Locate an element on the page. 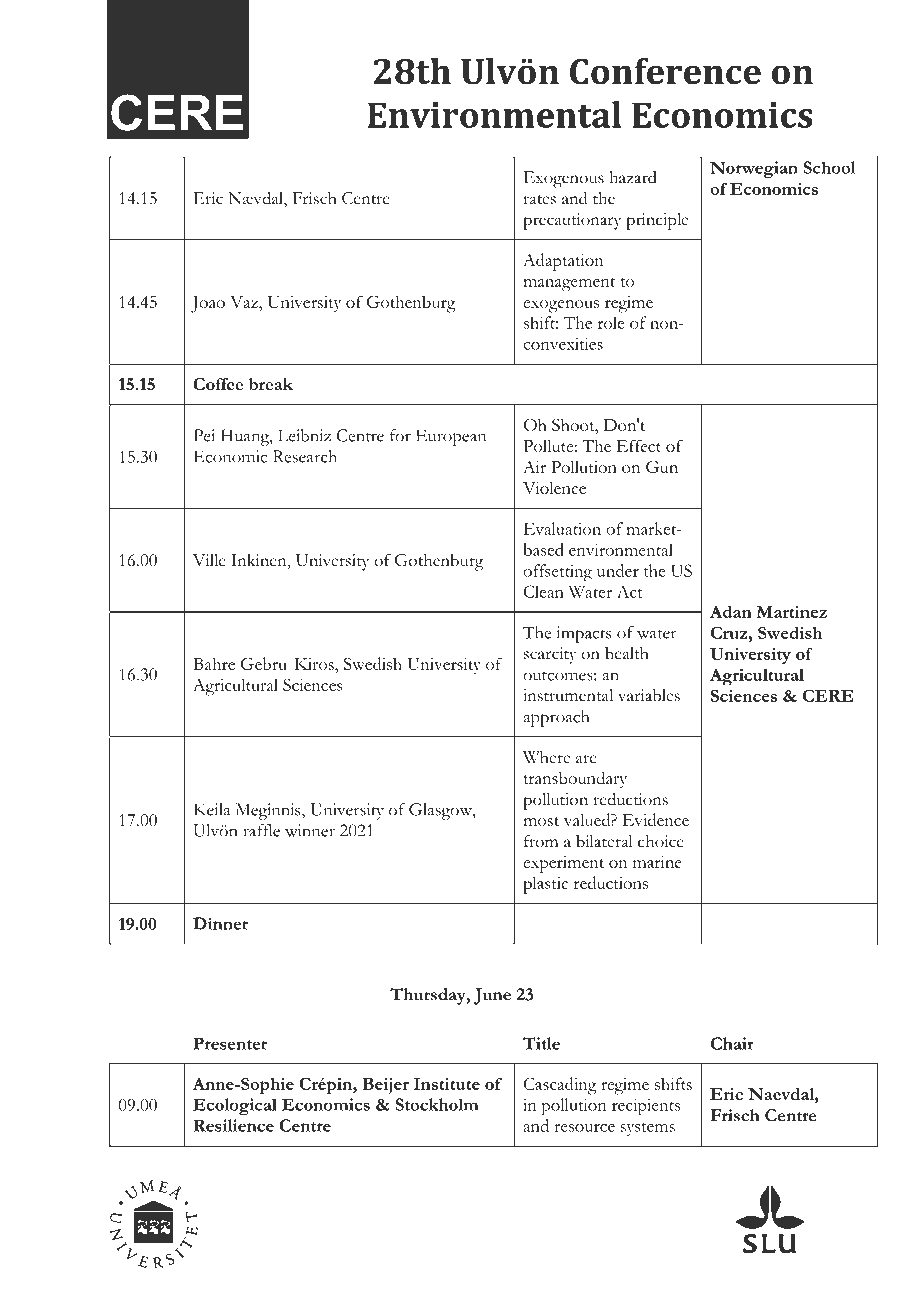  Conference is located at coordinates (665, 71).
